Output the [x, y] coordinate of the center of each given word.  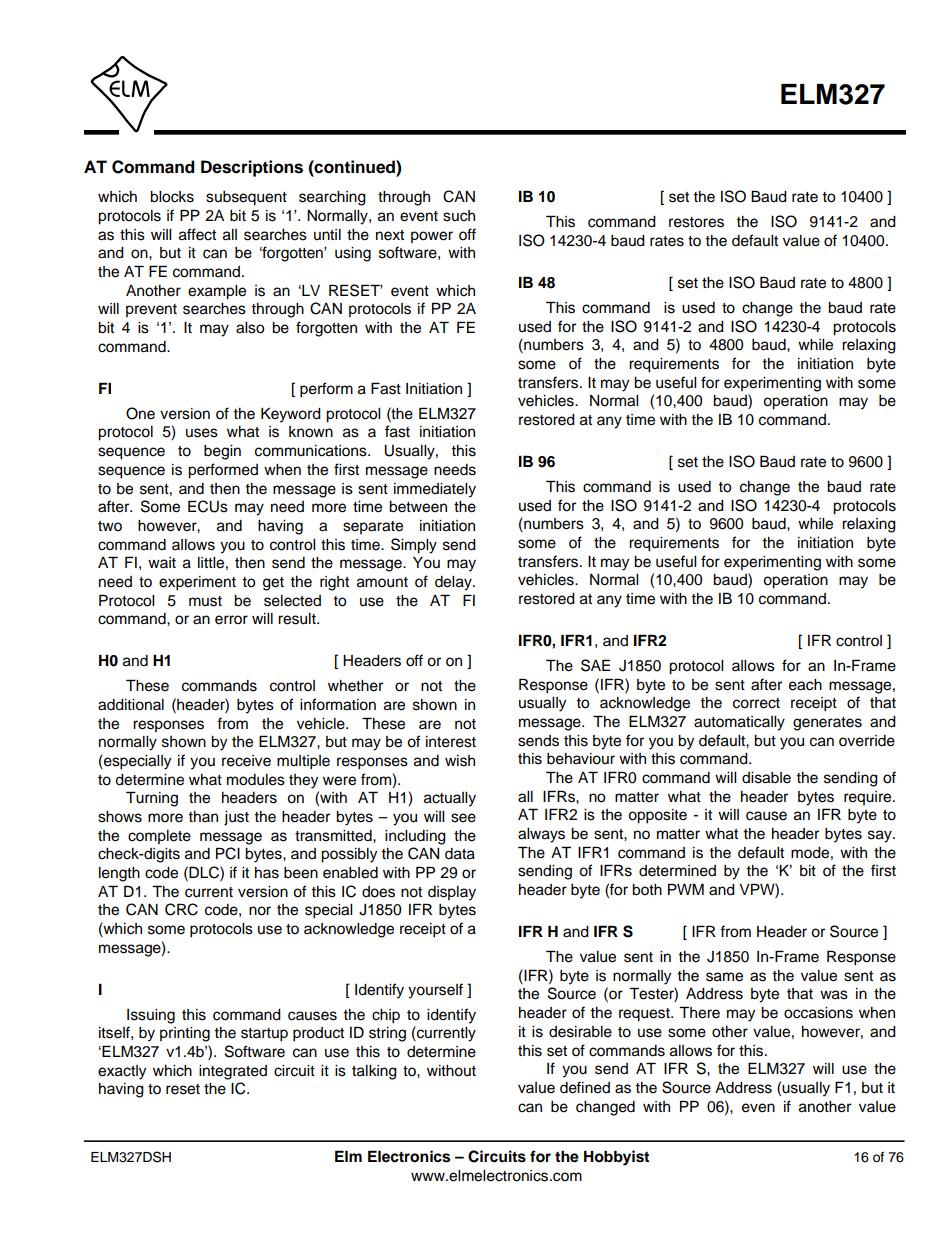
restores [696, 222]
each [805, 685]
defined [585, 1087]
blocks [172, 197]
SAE [595, 665]
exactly [122, 1072]
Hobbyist [616, 1158]
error [231, 620]
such [459, 216]
